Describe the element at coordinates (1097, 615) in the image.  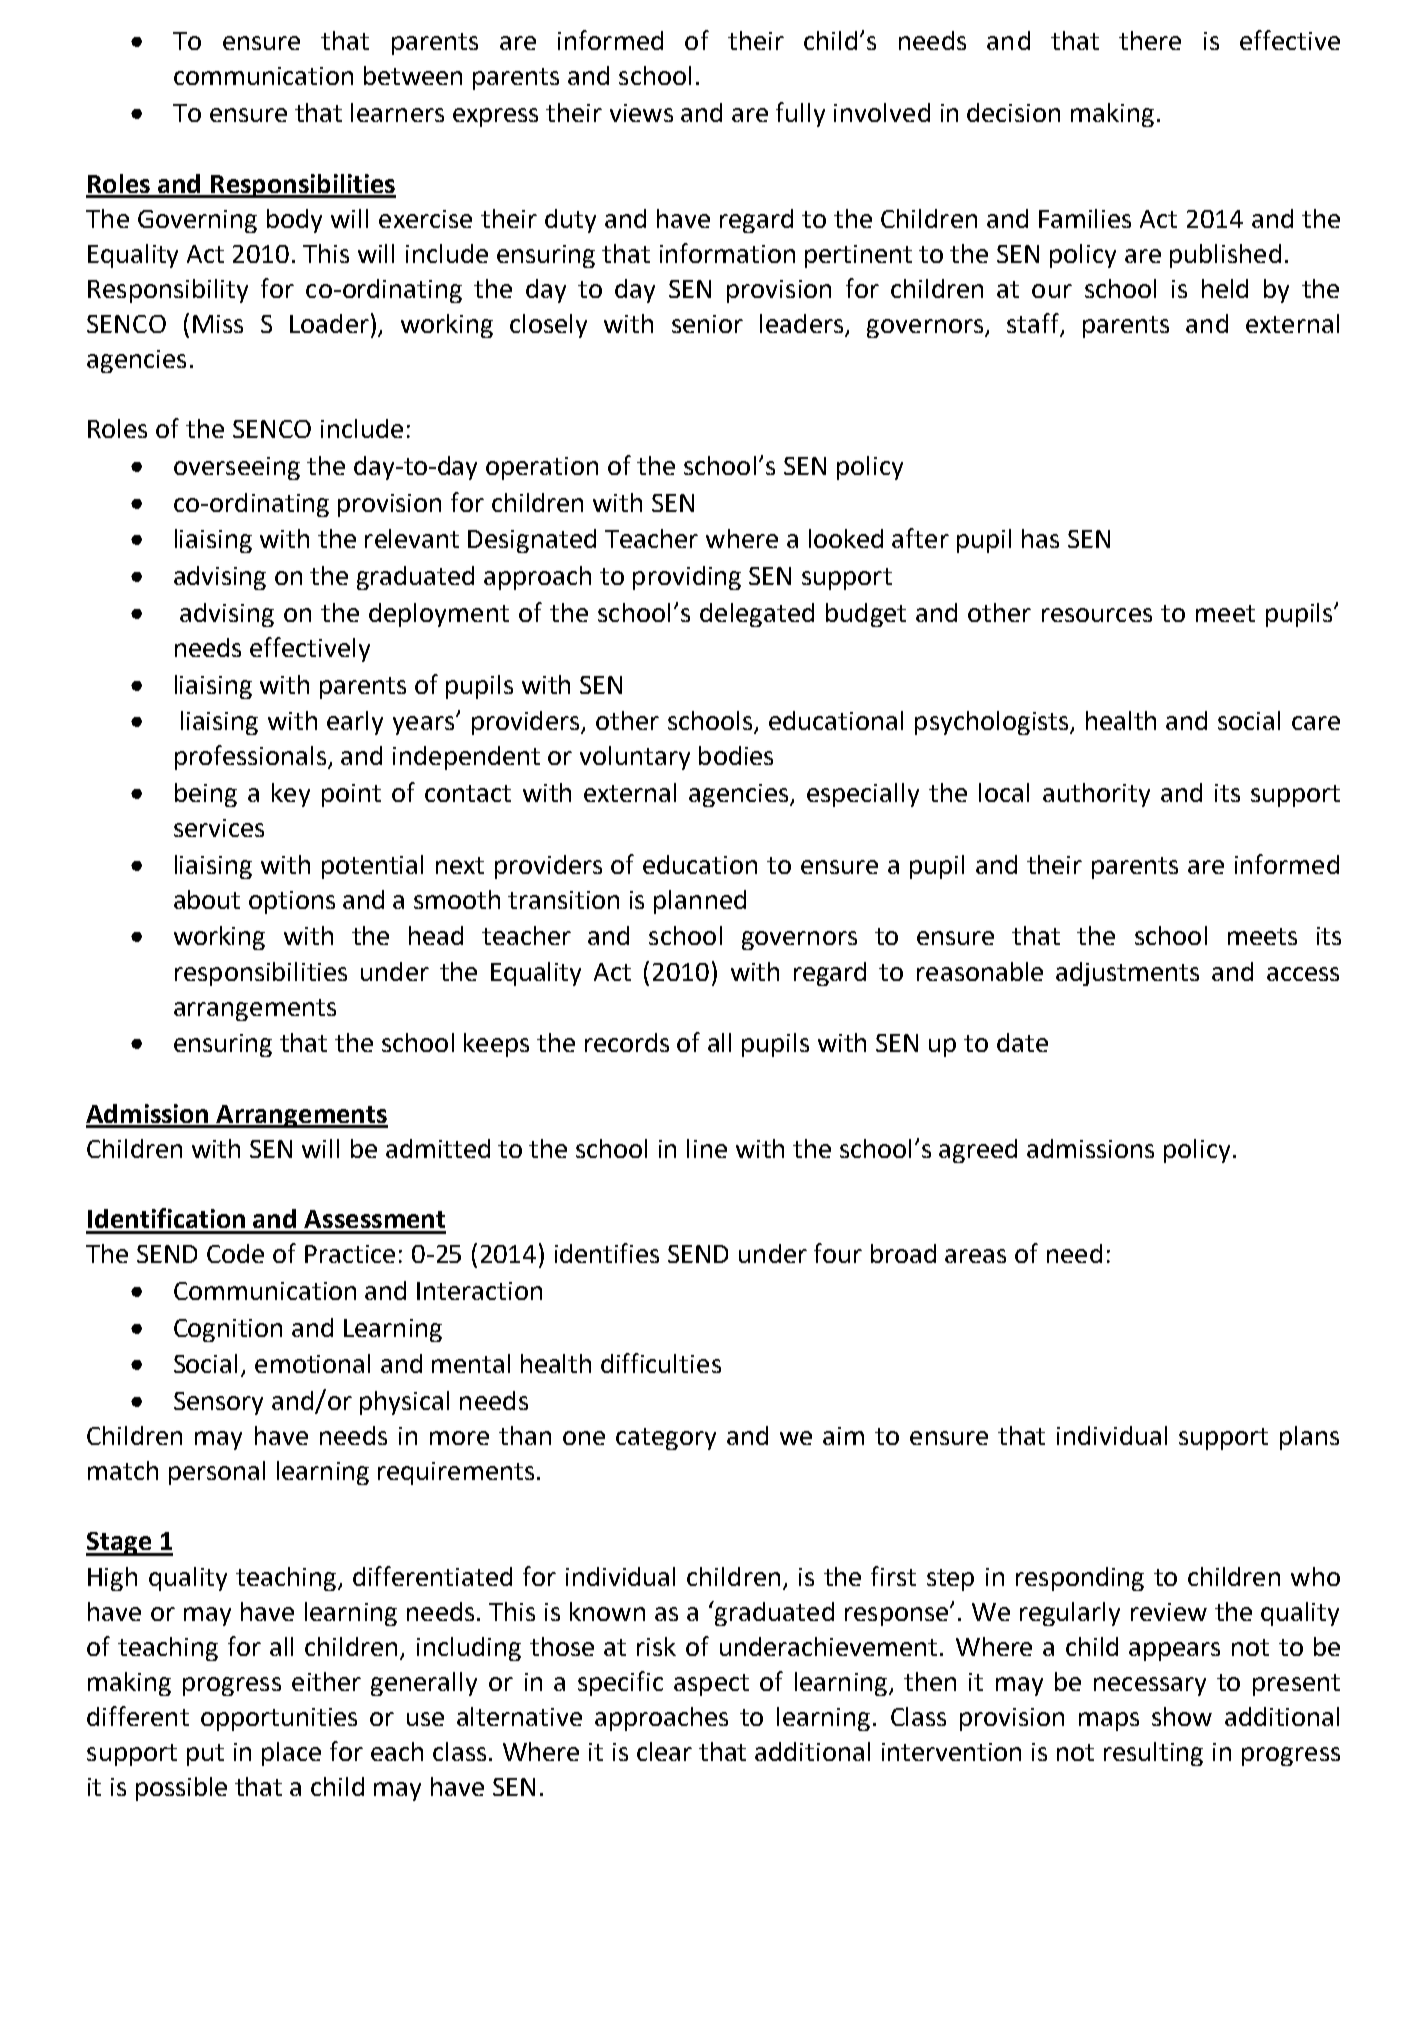
I see `resources` at that location.
